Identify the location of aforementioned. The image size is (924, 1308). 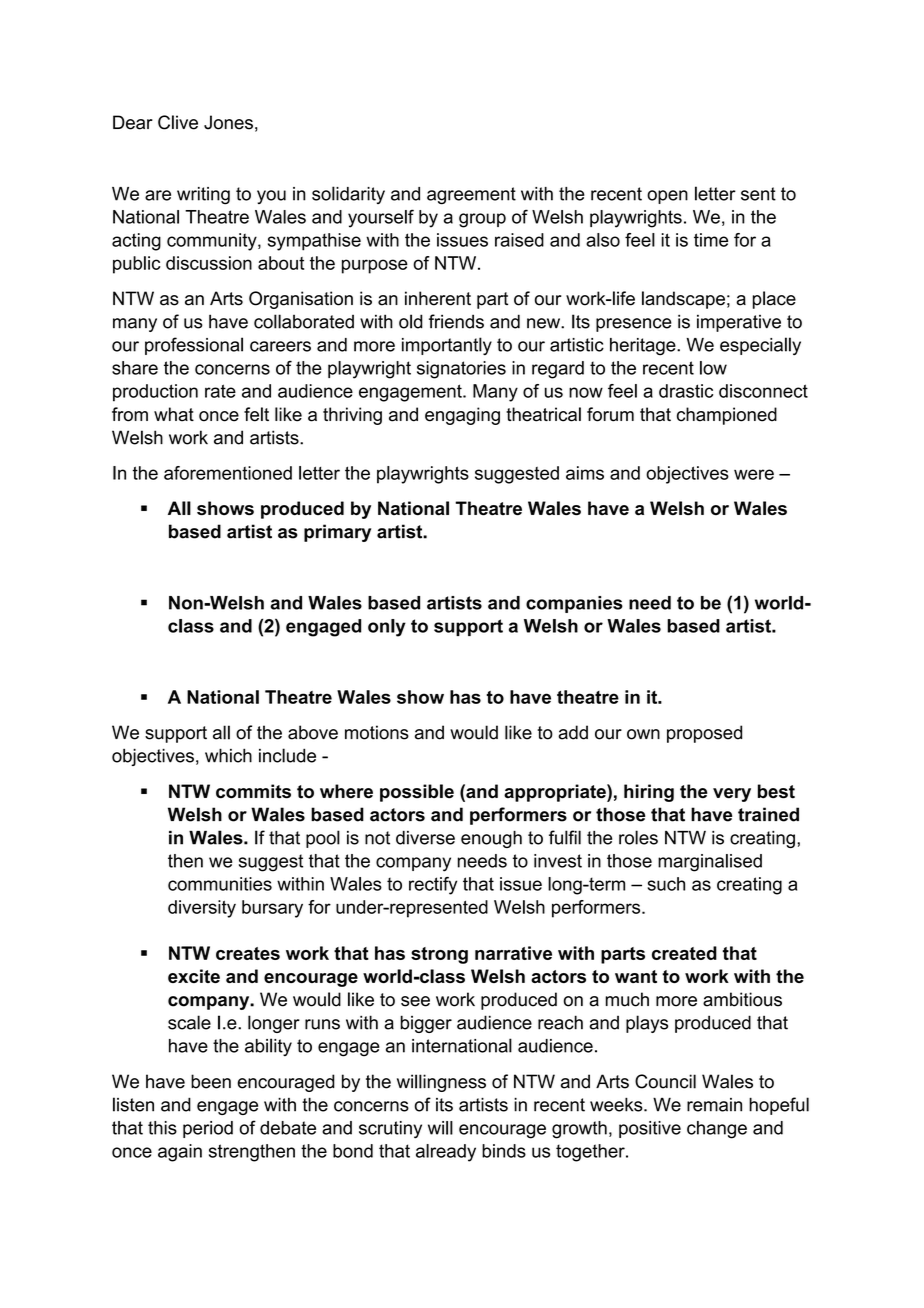
(228, 473).
